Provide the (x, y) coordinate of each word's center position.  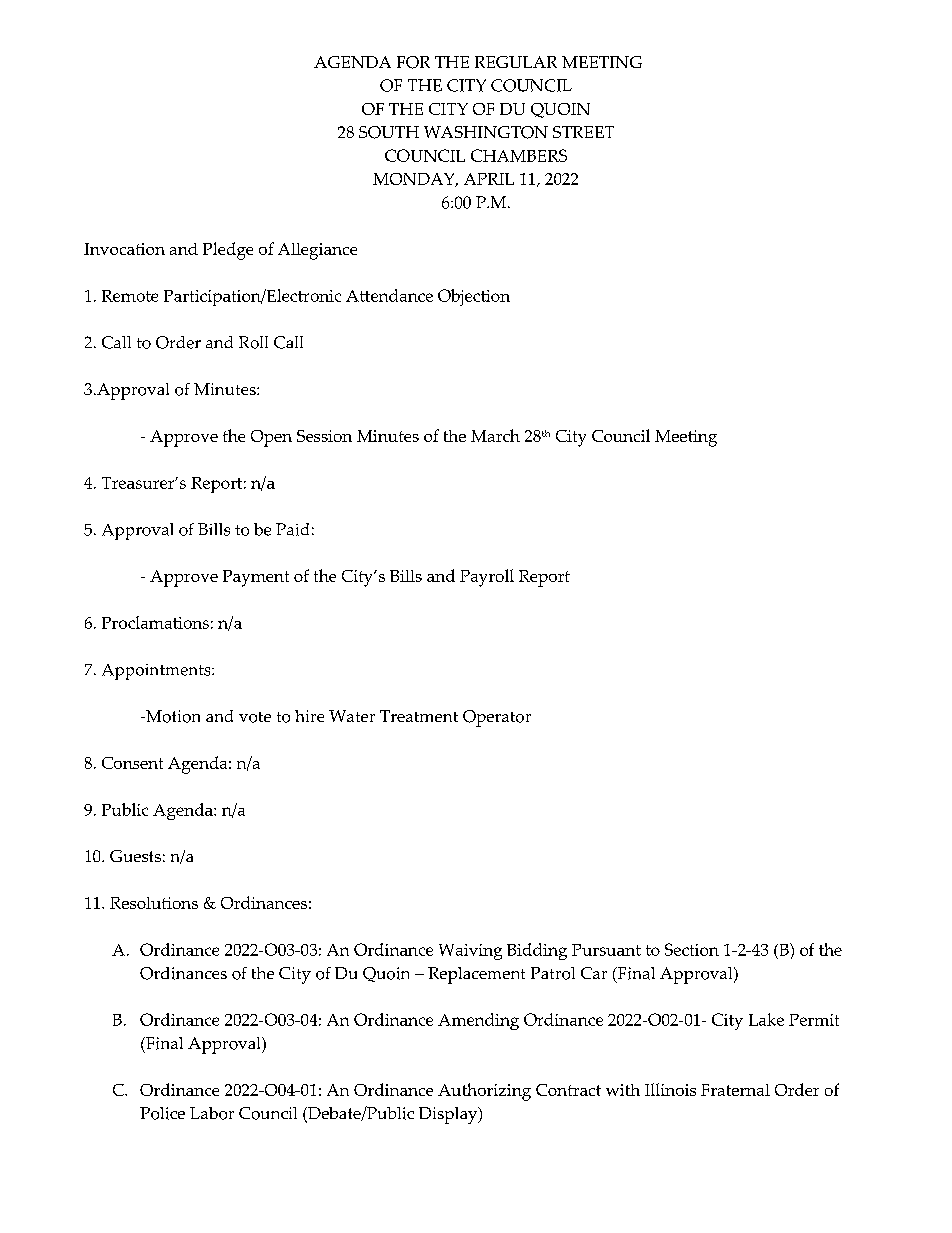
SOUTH (389, 132)
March (495, 435)
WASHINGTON (486, 132)
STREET (583, 132)
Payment (256, 578)
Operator (497, 718)
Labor (212, 1113)
